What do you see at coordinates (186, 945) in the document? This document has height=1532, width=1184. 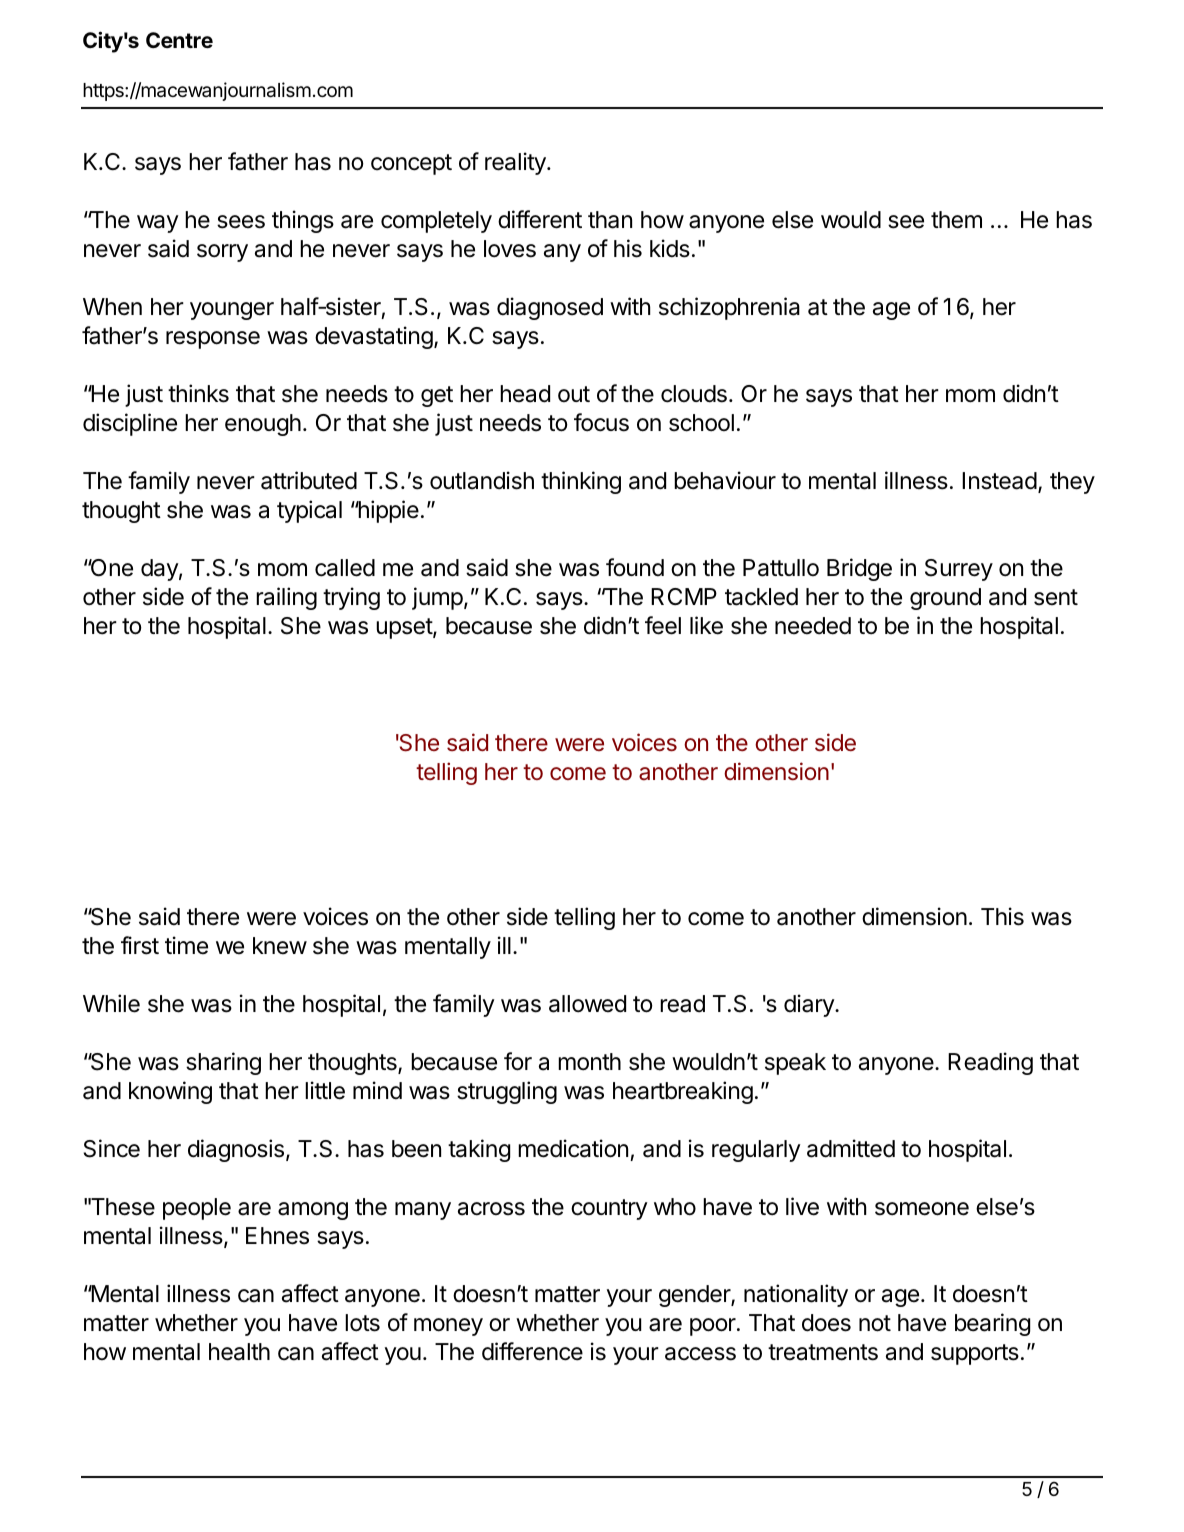 I see `time` at bounding box center [186, 945].
